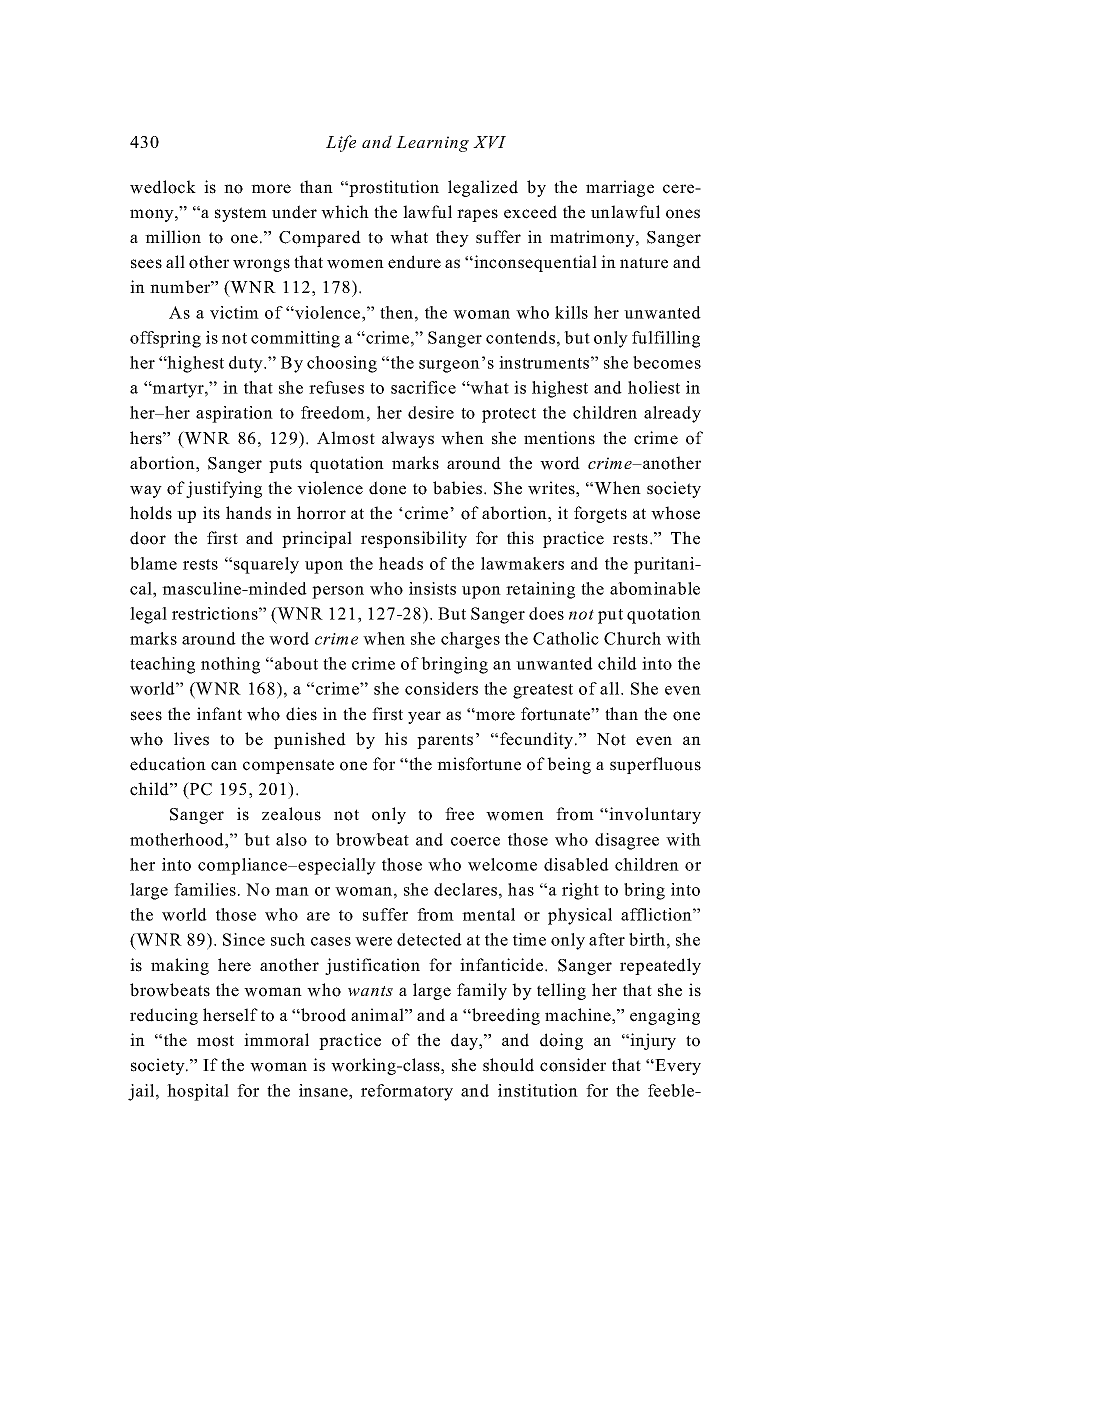 This page has height=1428, width=1104. What do you see at coordinates (600, 514) in the page?
I see `forgets` at bounding box center [600, 514].
